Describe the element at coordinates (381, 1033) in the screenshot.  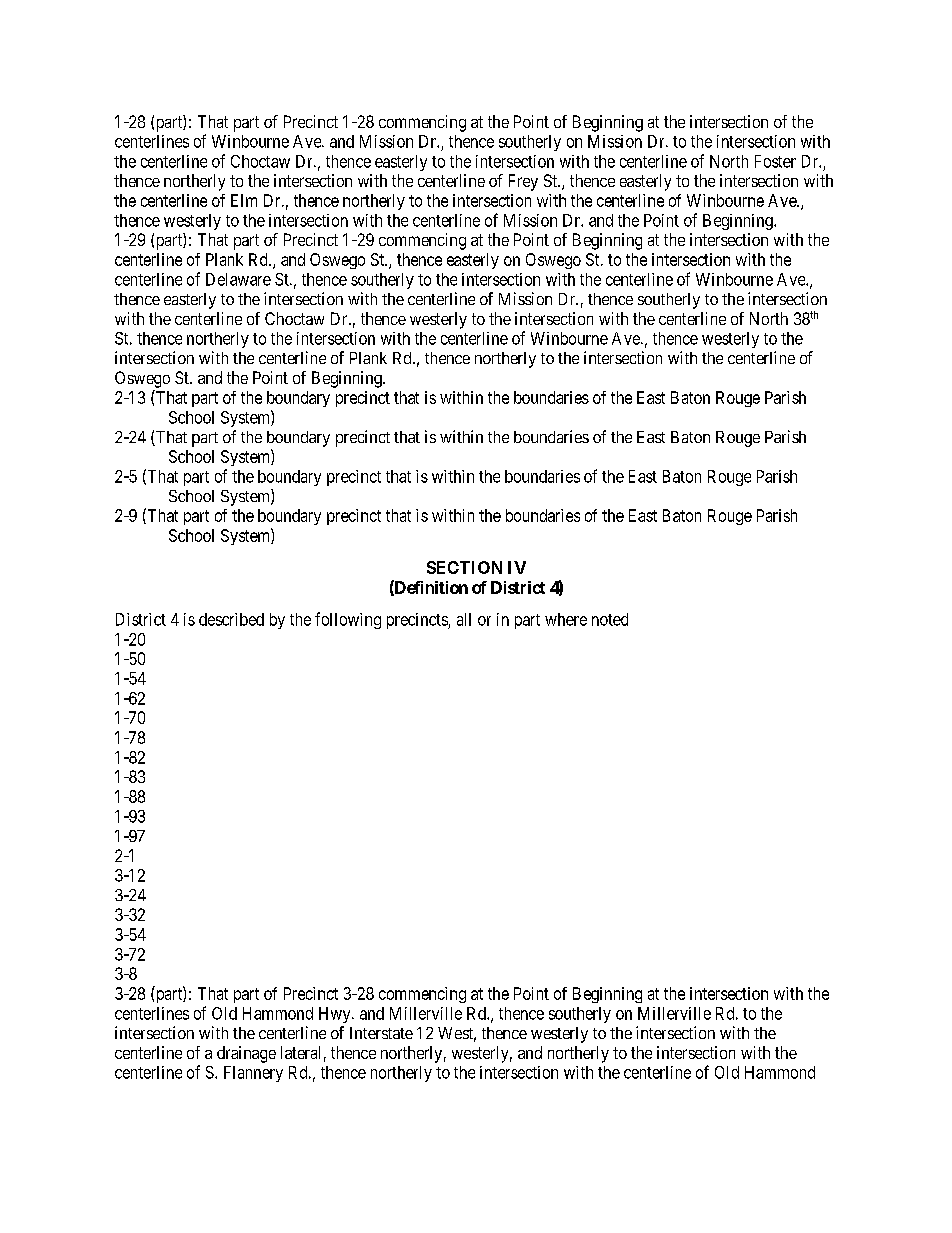
I see `Interstate` at that location.
